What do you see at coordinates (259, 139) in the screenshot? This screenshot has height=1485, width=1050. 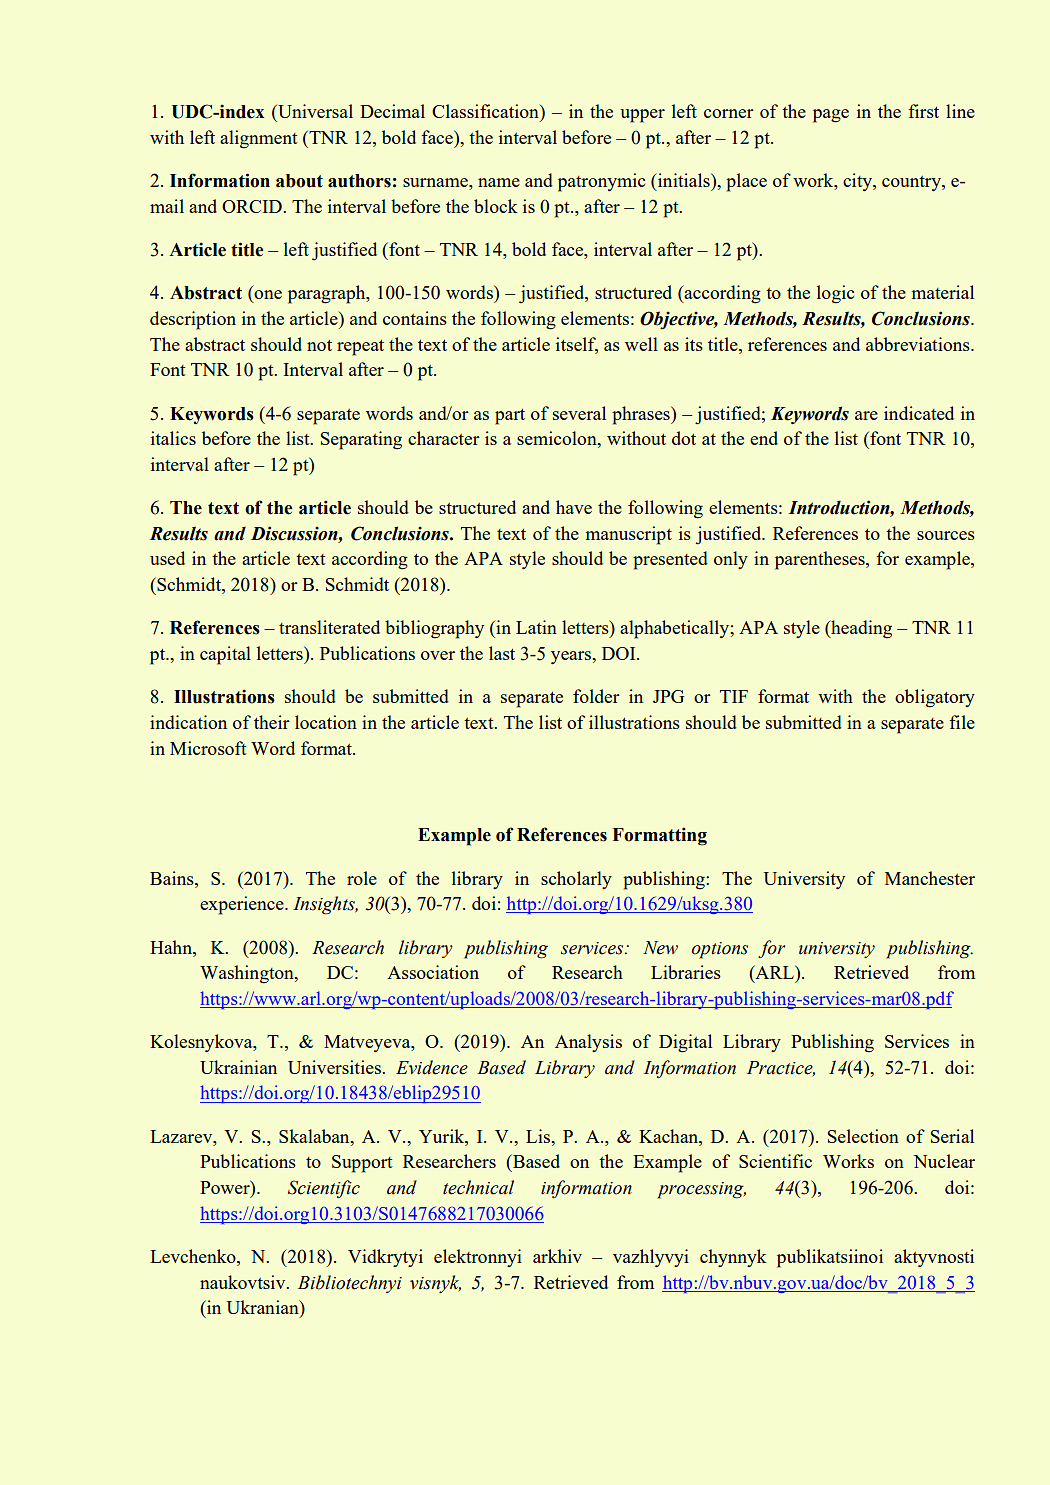 I see `alignment` at bounding box center [259, 139].
